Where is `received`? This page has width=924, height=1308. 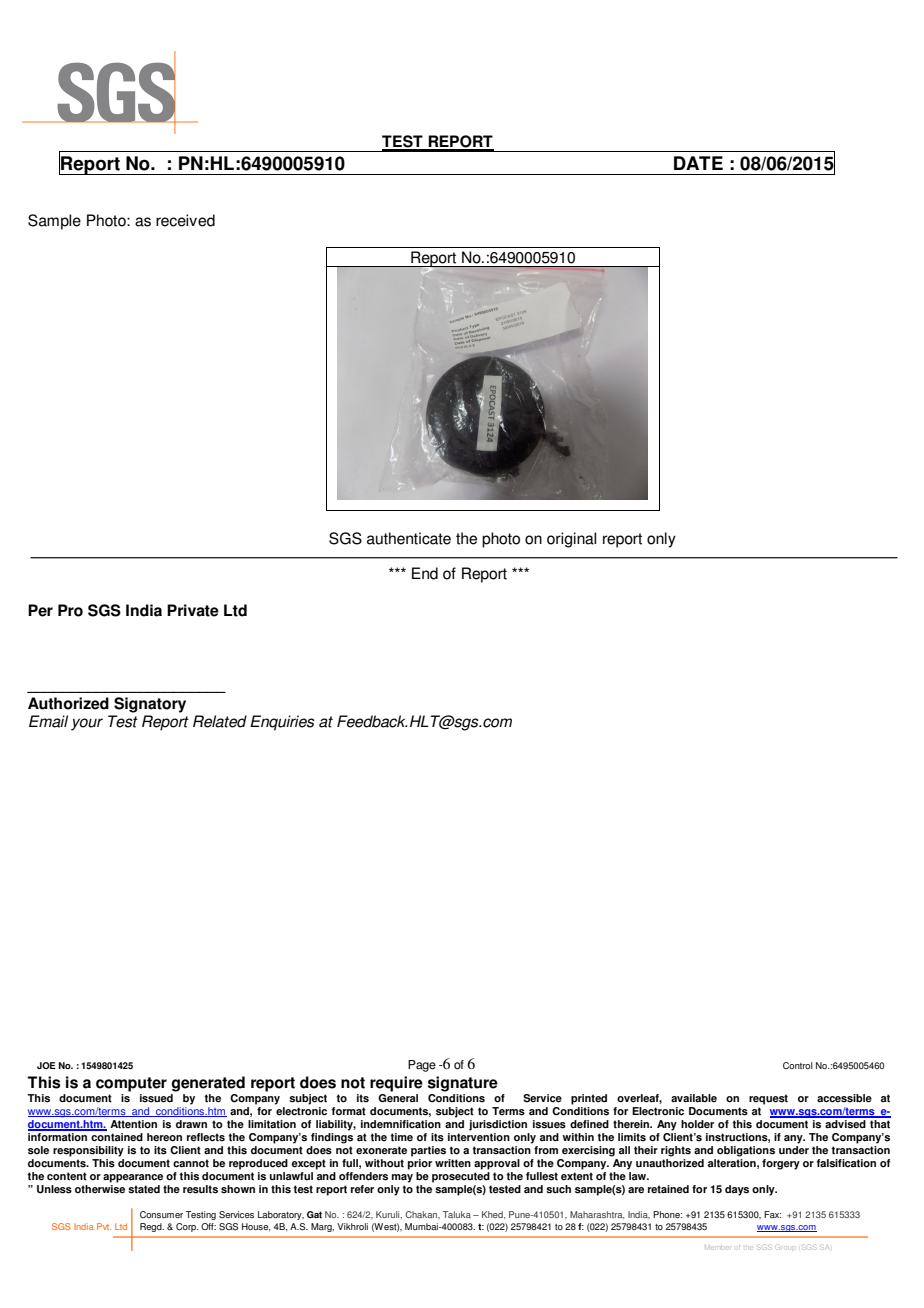 received is located at coordinates (185, 220).
